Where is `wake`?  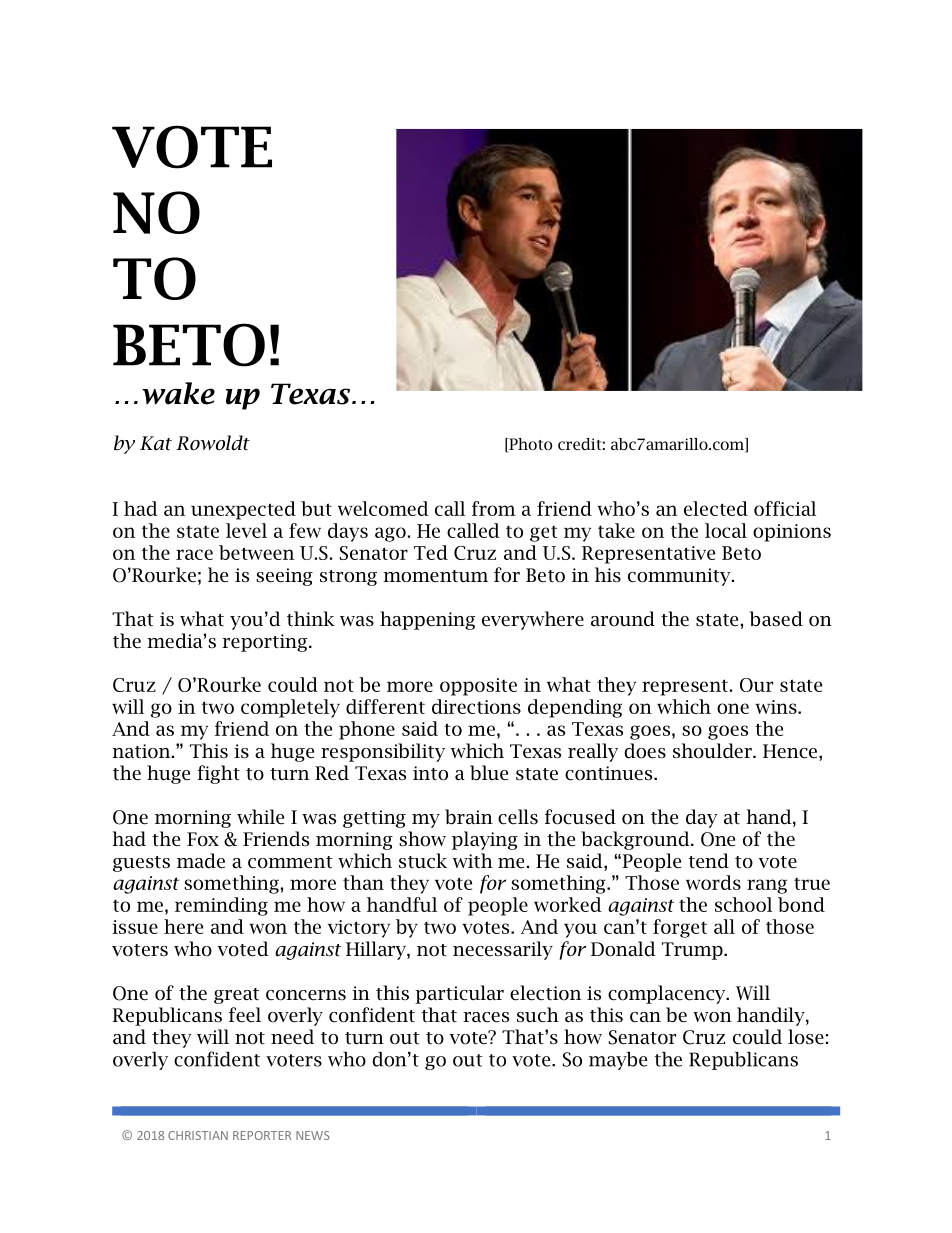
wake is located at coordinates (178, 393).
